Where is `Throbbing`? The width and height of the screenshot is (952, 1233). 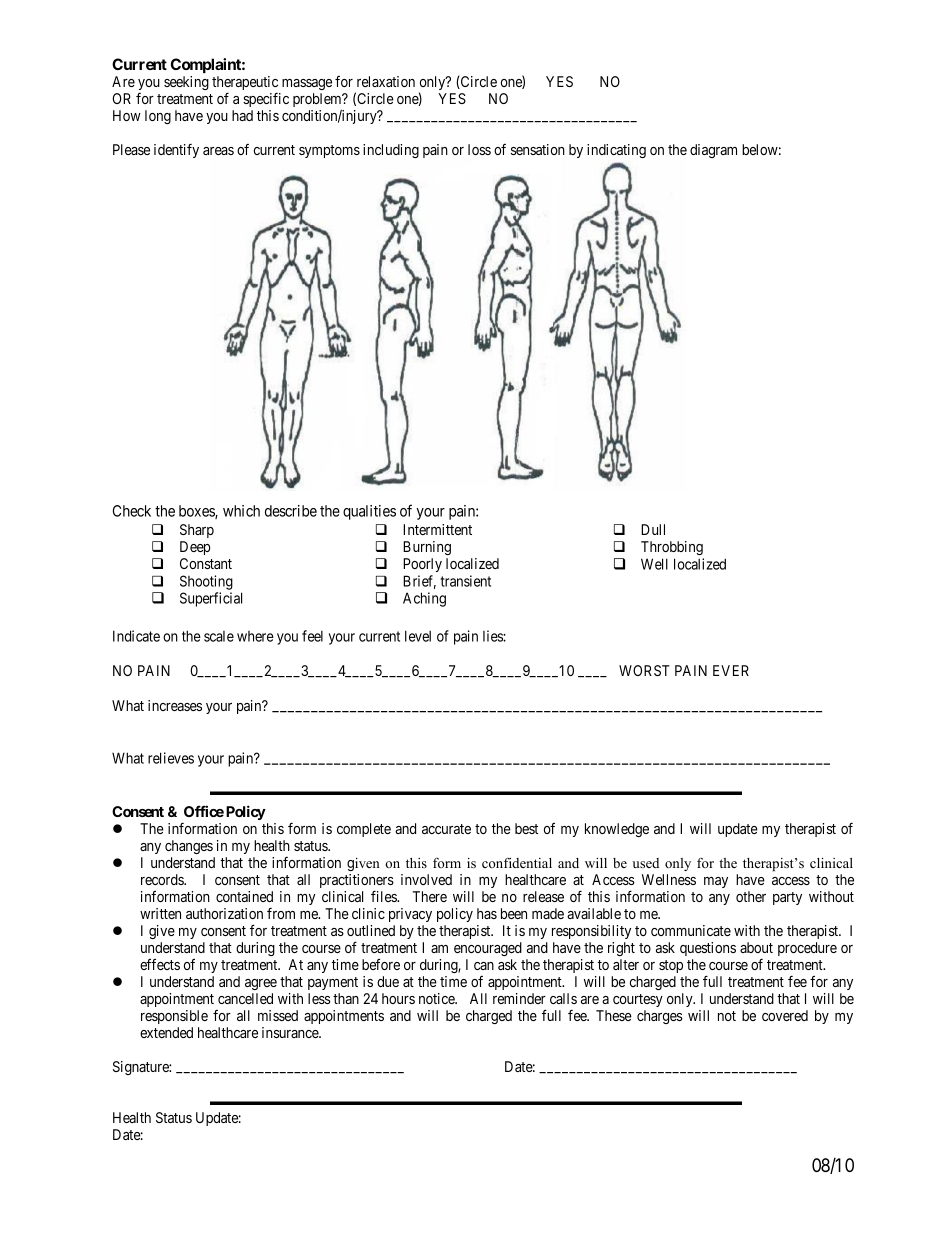 Throbbing is located at coordinates (672, 548).
